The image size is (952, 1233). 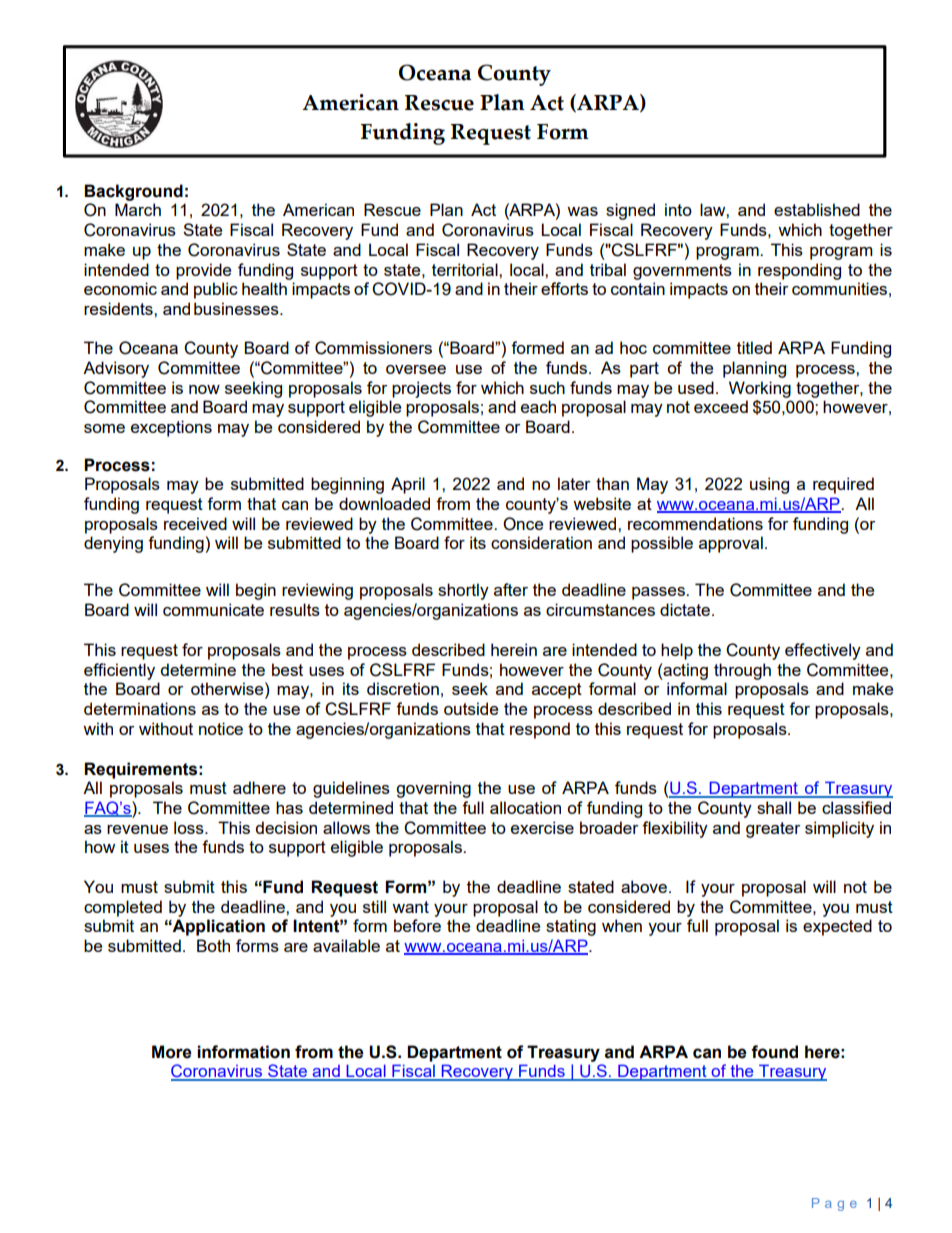 What do you see at coordinates (817, 209) in the page?
I see `established` at bounding box center [817, 209].
